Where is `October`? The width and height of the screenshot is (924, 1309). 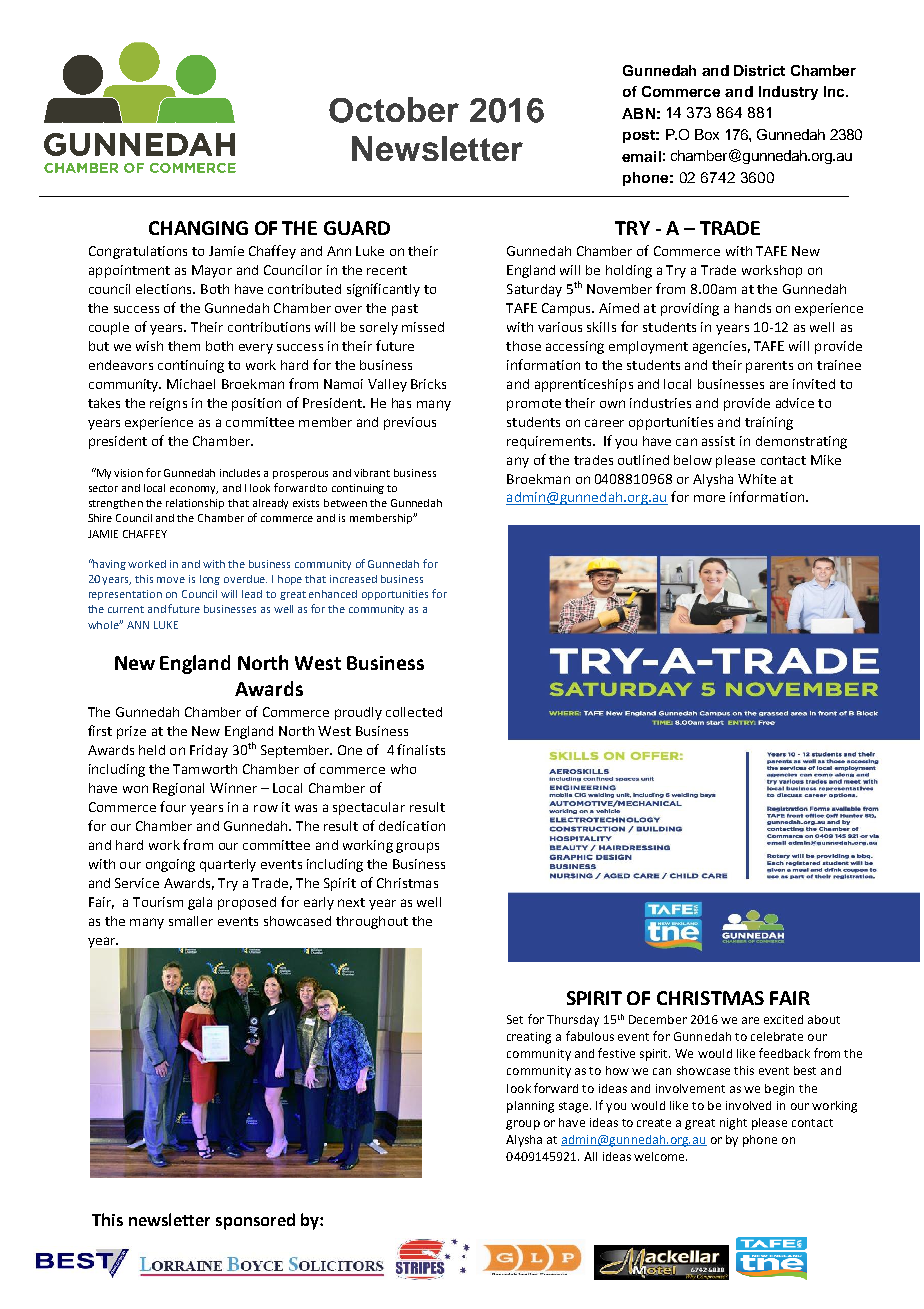 October is located at coordinates (394, 110).
